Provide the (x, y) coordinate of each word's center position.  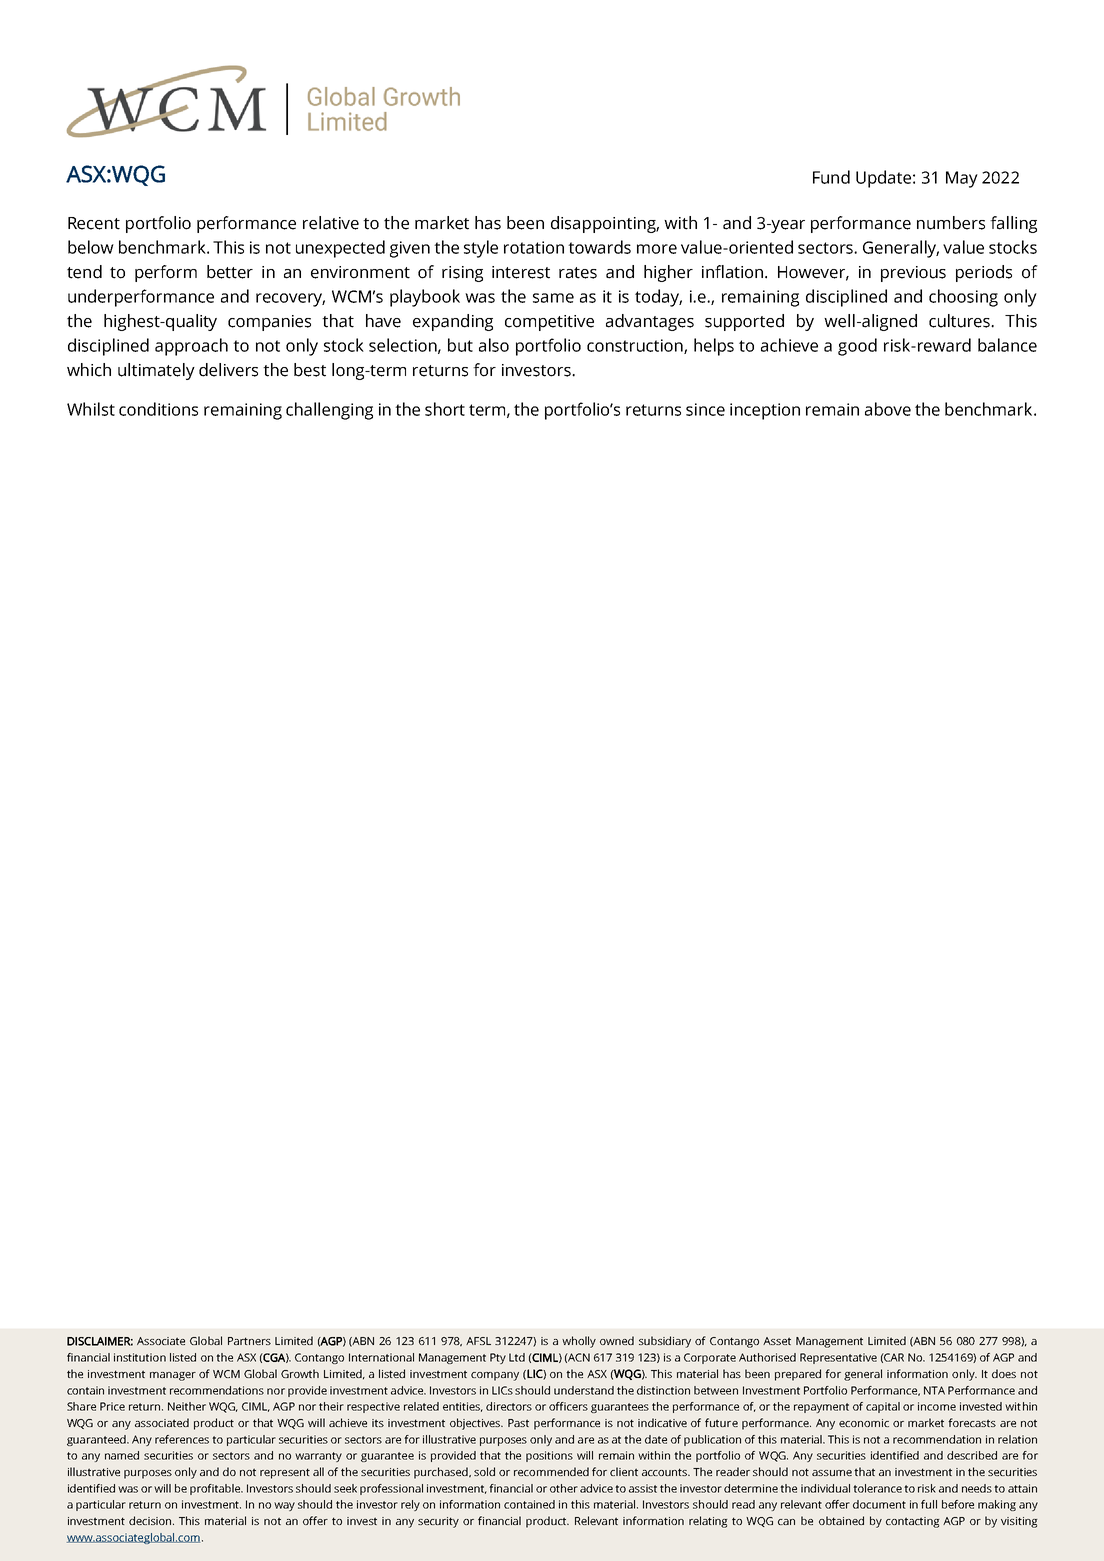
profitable (216, 1489)
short (445, 409)
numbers (951, 223)
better (230, 272)
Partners (249, 1341)
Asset (777, 1341)
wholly (579, 1342)
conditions (158, 409)
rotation (534, 247)
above (888, 409)
